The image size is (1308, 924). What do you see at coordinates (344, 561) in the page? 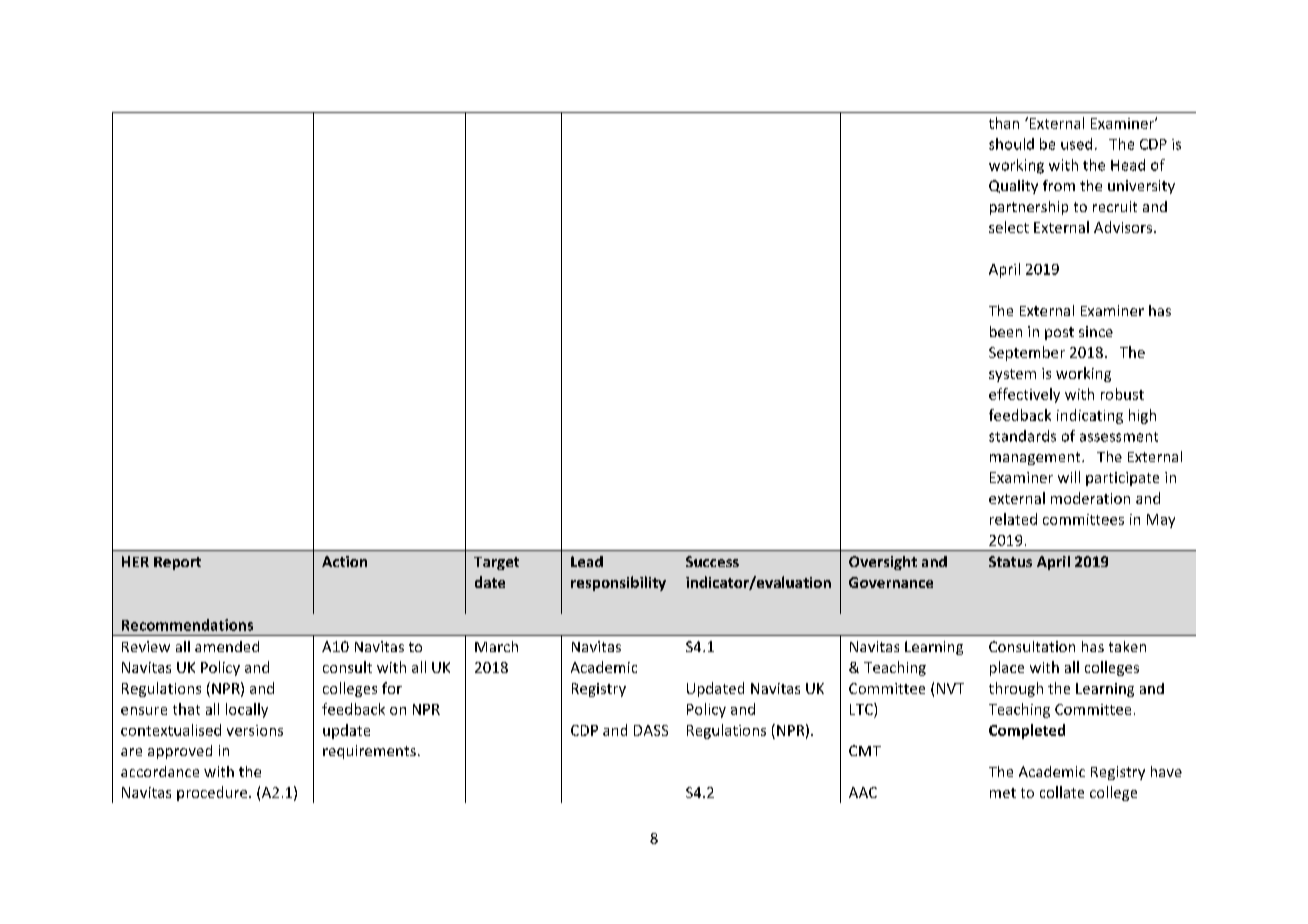
I see `Action` at bounding box center [344, 561].
